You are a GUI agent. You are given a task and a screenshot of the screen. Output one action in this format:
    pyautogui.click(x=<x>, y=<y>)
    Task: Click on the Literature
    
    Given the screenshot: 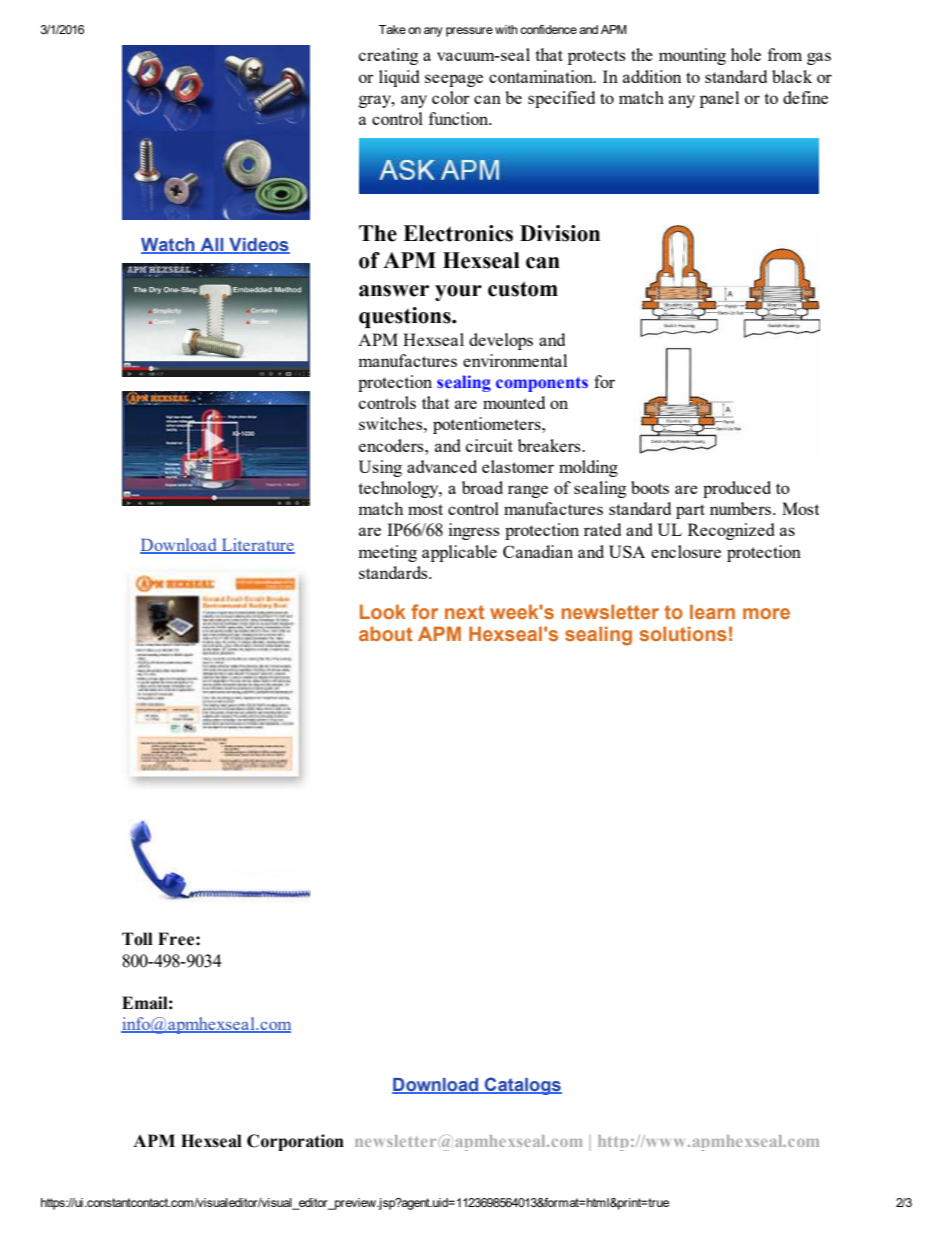 What is the action you would take?
    pyautogui.click(x=257, y=546)
